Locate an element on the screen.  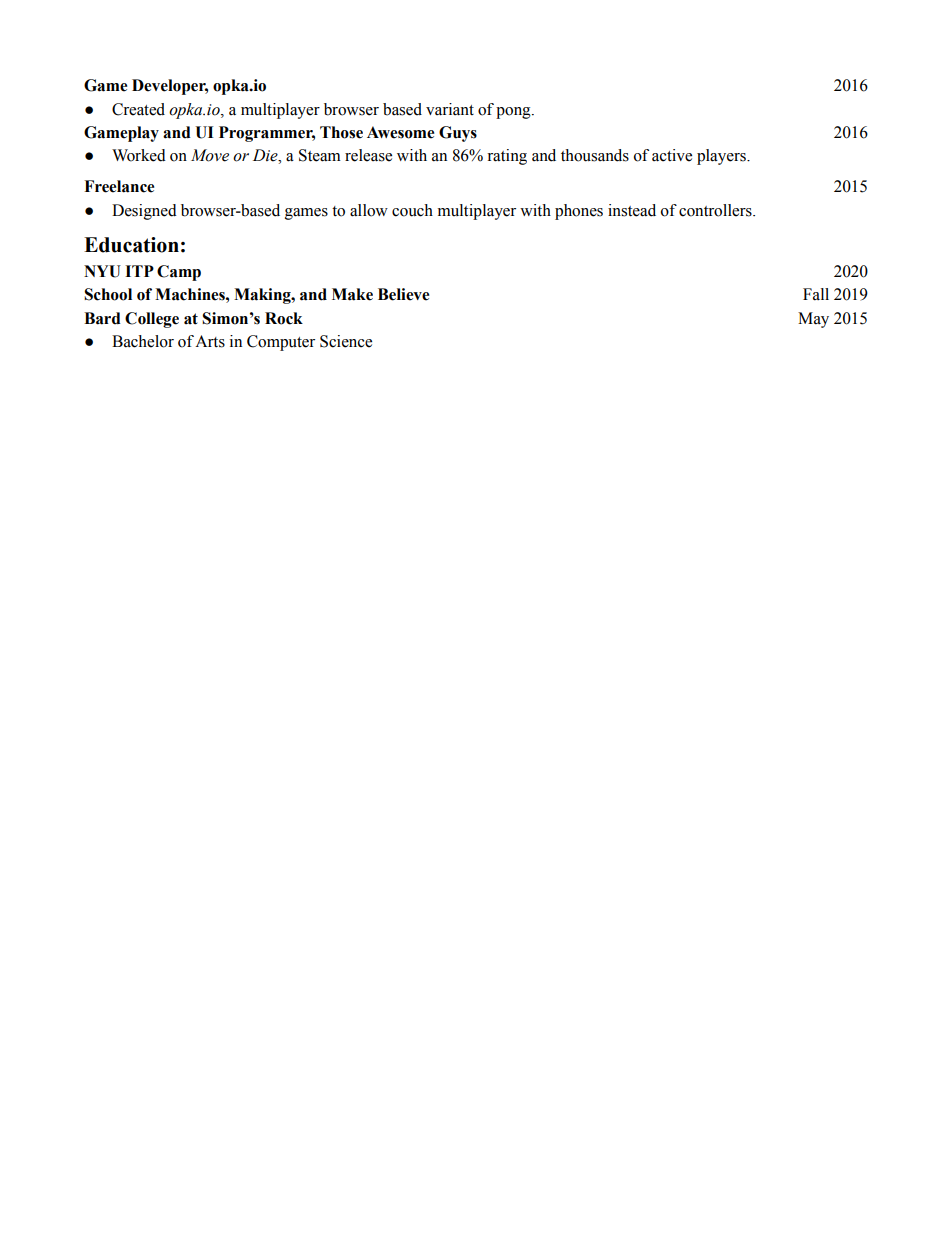
Science is located at coordinates (346, 341).
